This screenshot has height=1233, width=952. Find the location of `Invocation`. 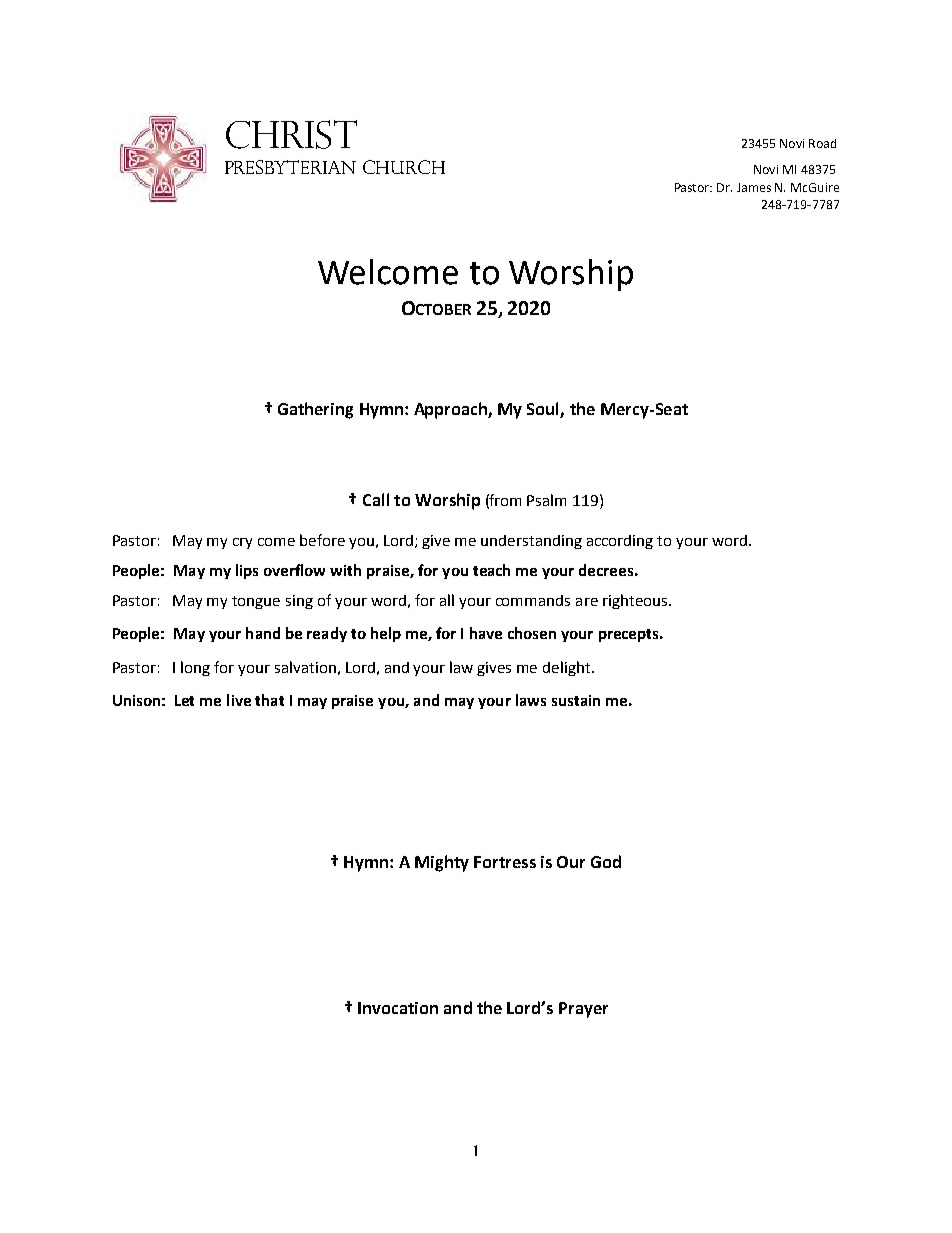

Invocation is located at coordinates (398, 1008).
